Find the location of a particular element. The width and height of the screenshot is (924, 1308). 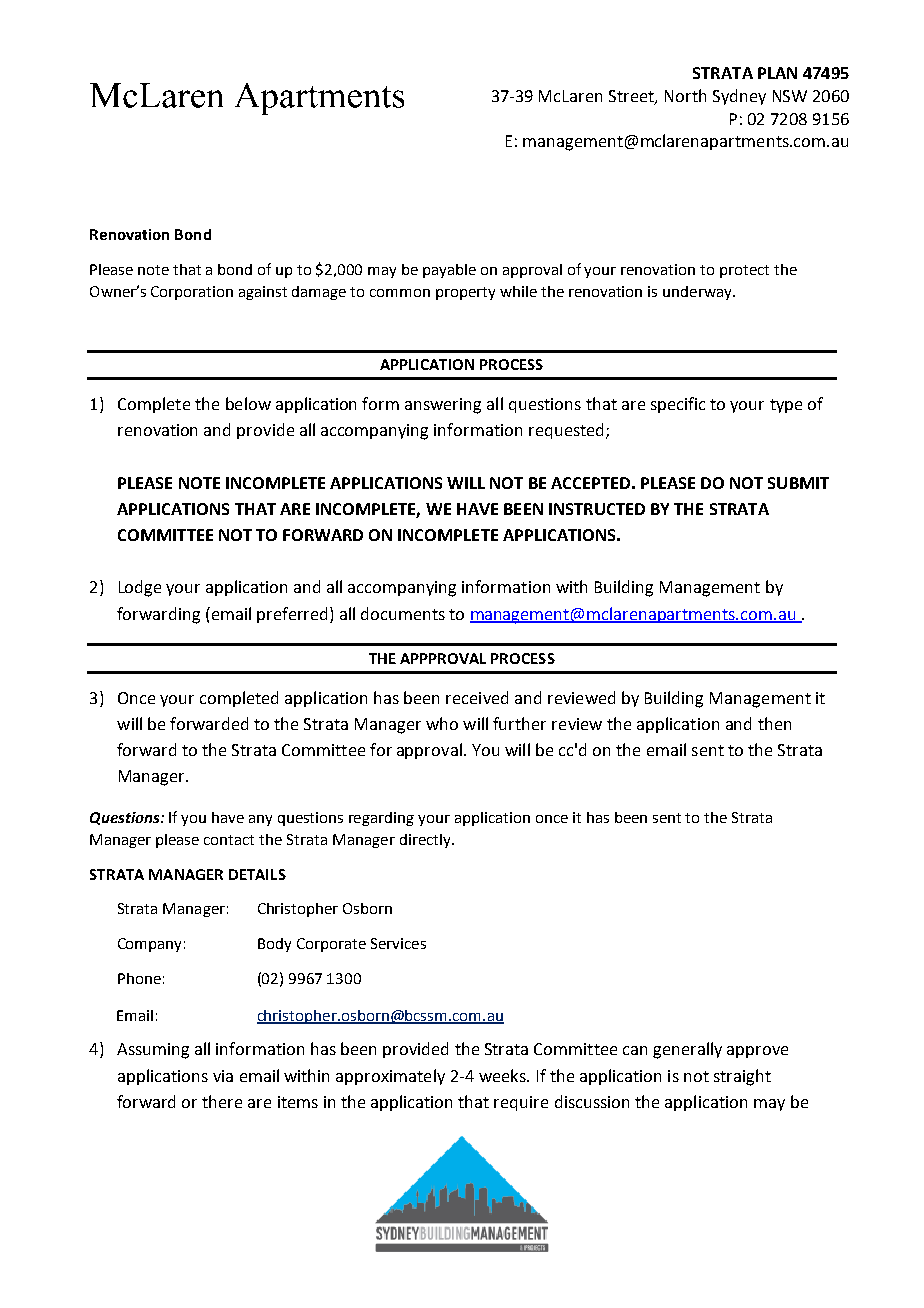

via is located at coordinates (223, 1076).
